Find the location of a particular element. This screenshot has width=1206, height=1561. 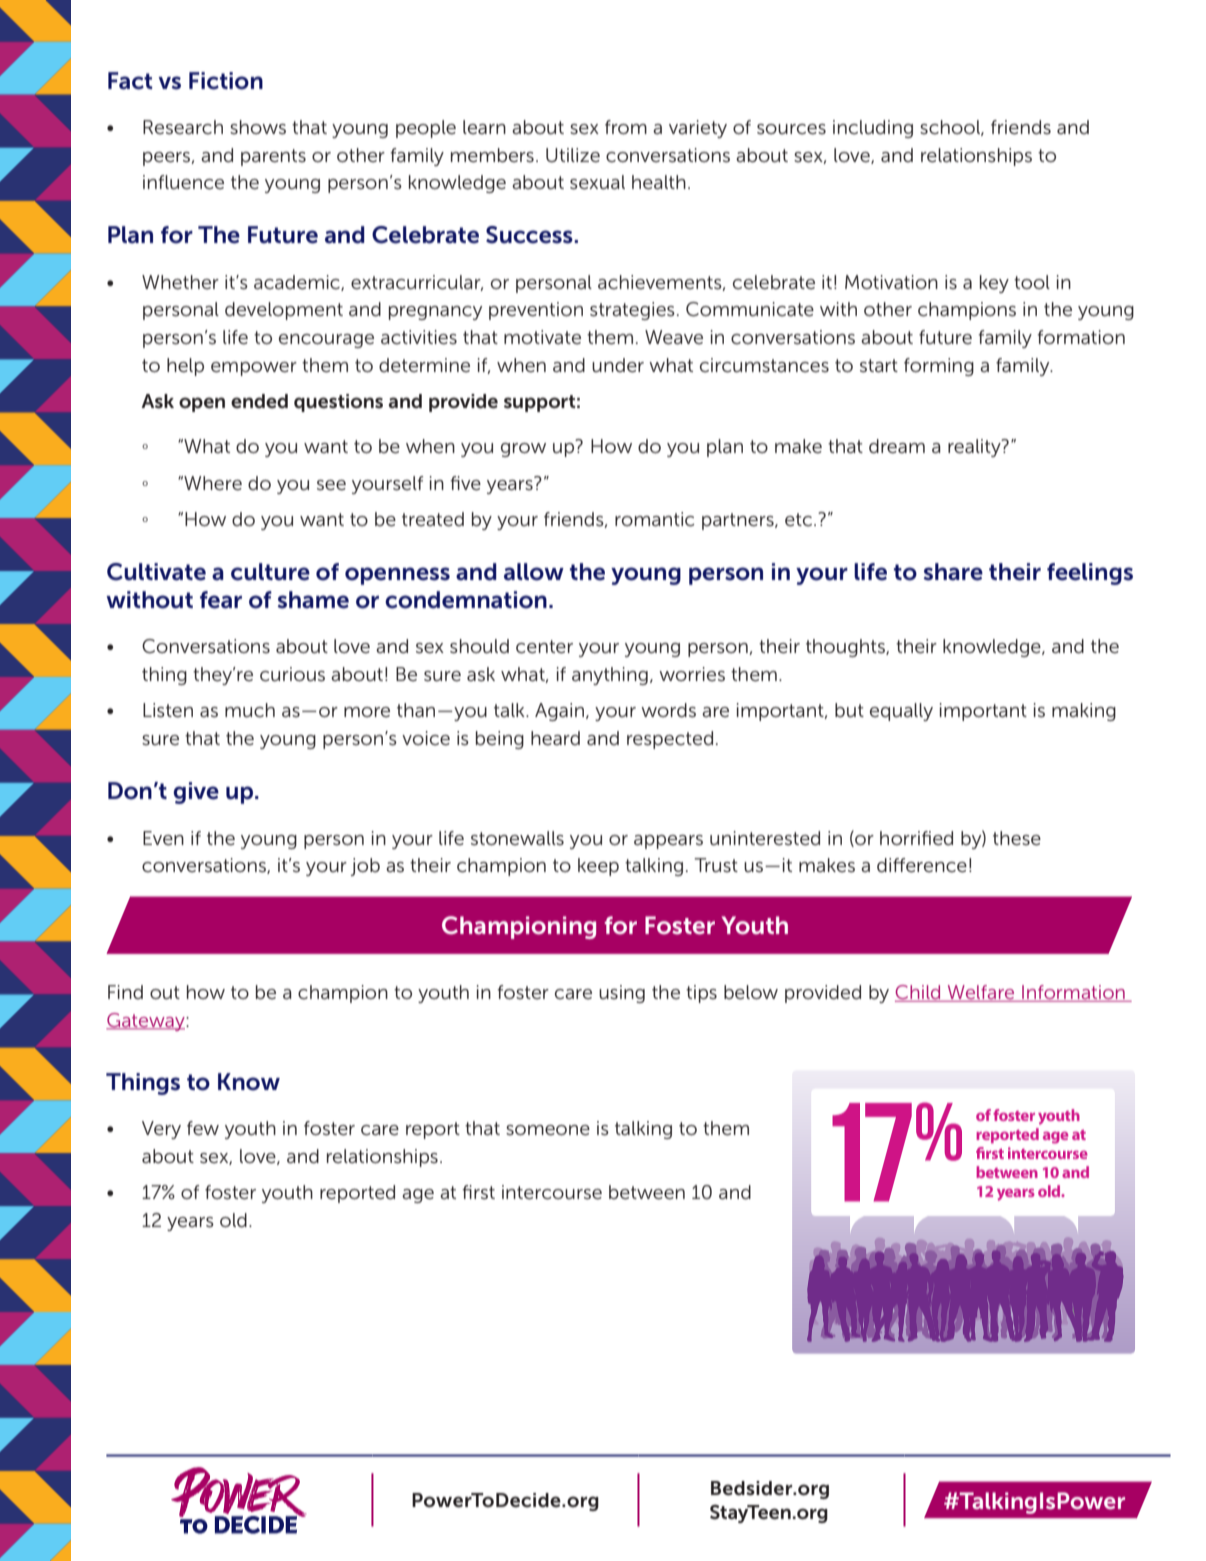

from is located at coordinates (626, 127).
